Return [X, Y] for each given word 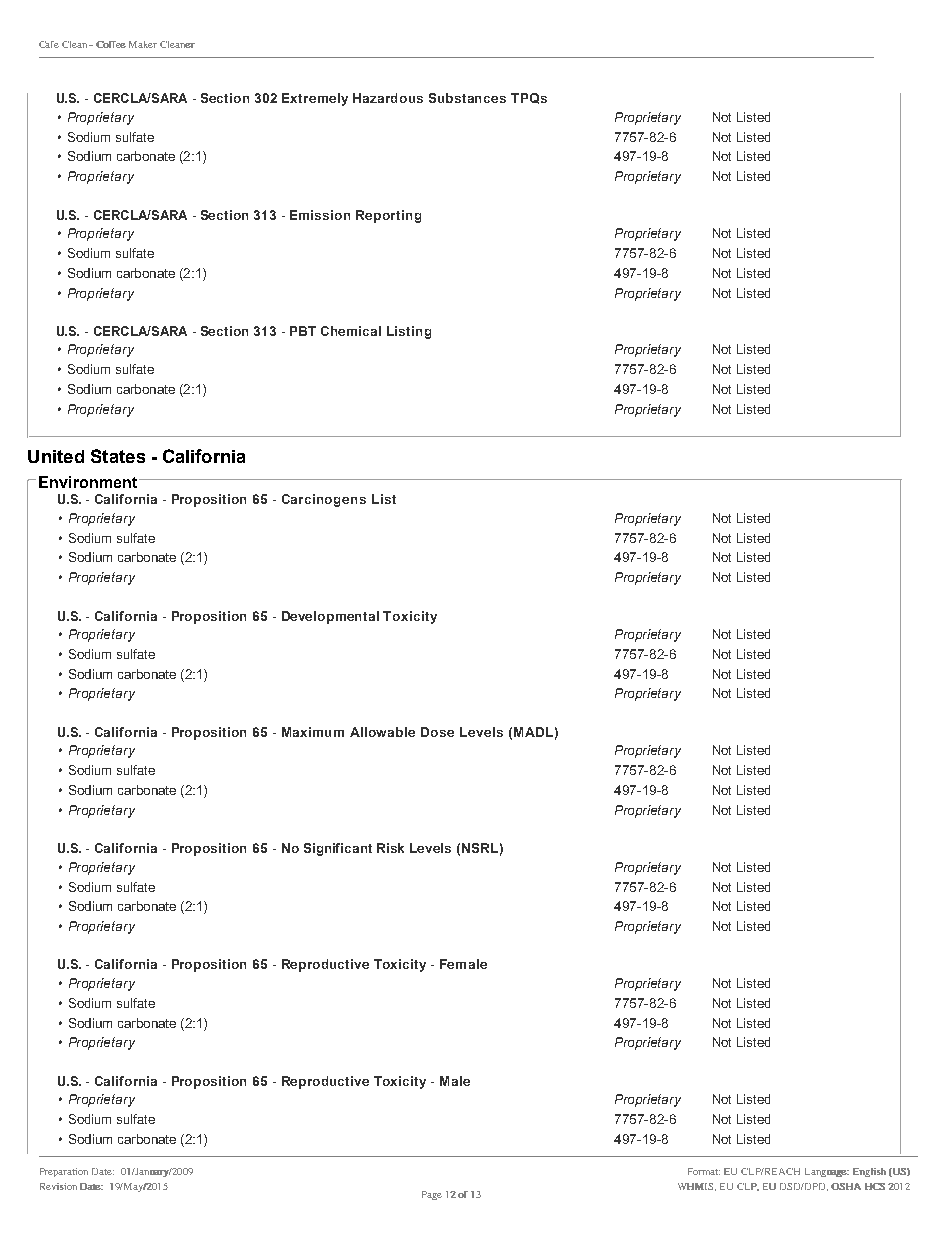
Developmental [330, 617]
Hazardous [388, 98]
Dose [437, 732]
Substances [467, 98]
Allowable [382, 732]
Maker [143, 44]
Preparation [64, 1172]
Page [432, 1195]
